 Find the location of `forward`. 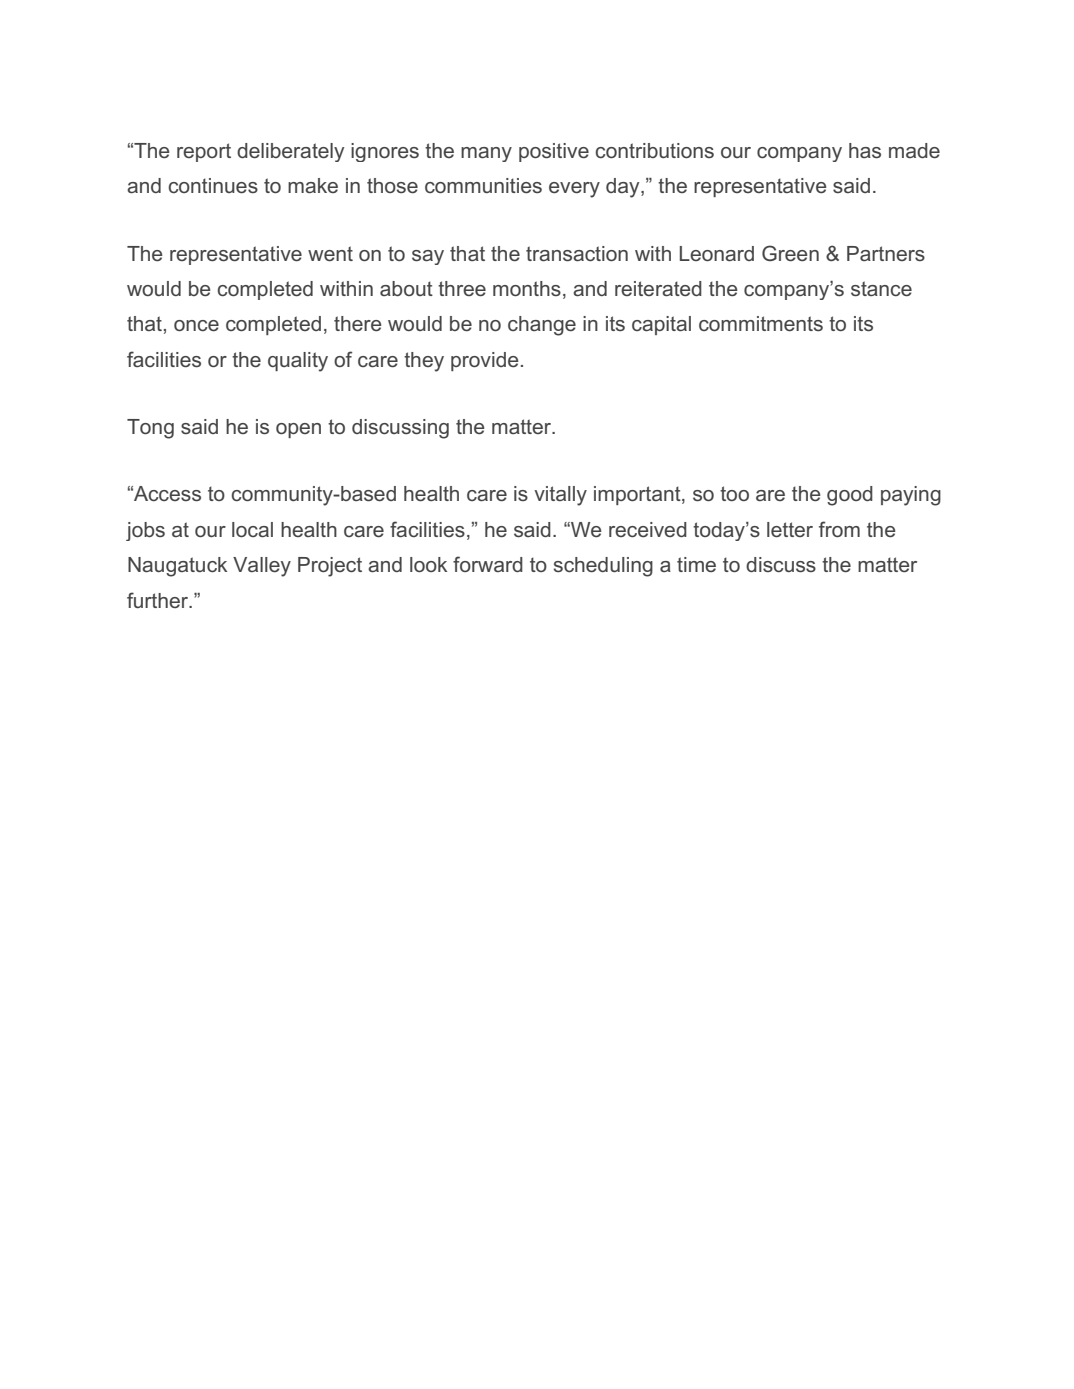

forward is located at coordinates (488, 564).
